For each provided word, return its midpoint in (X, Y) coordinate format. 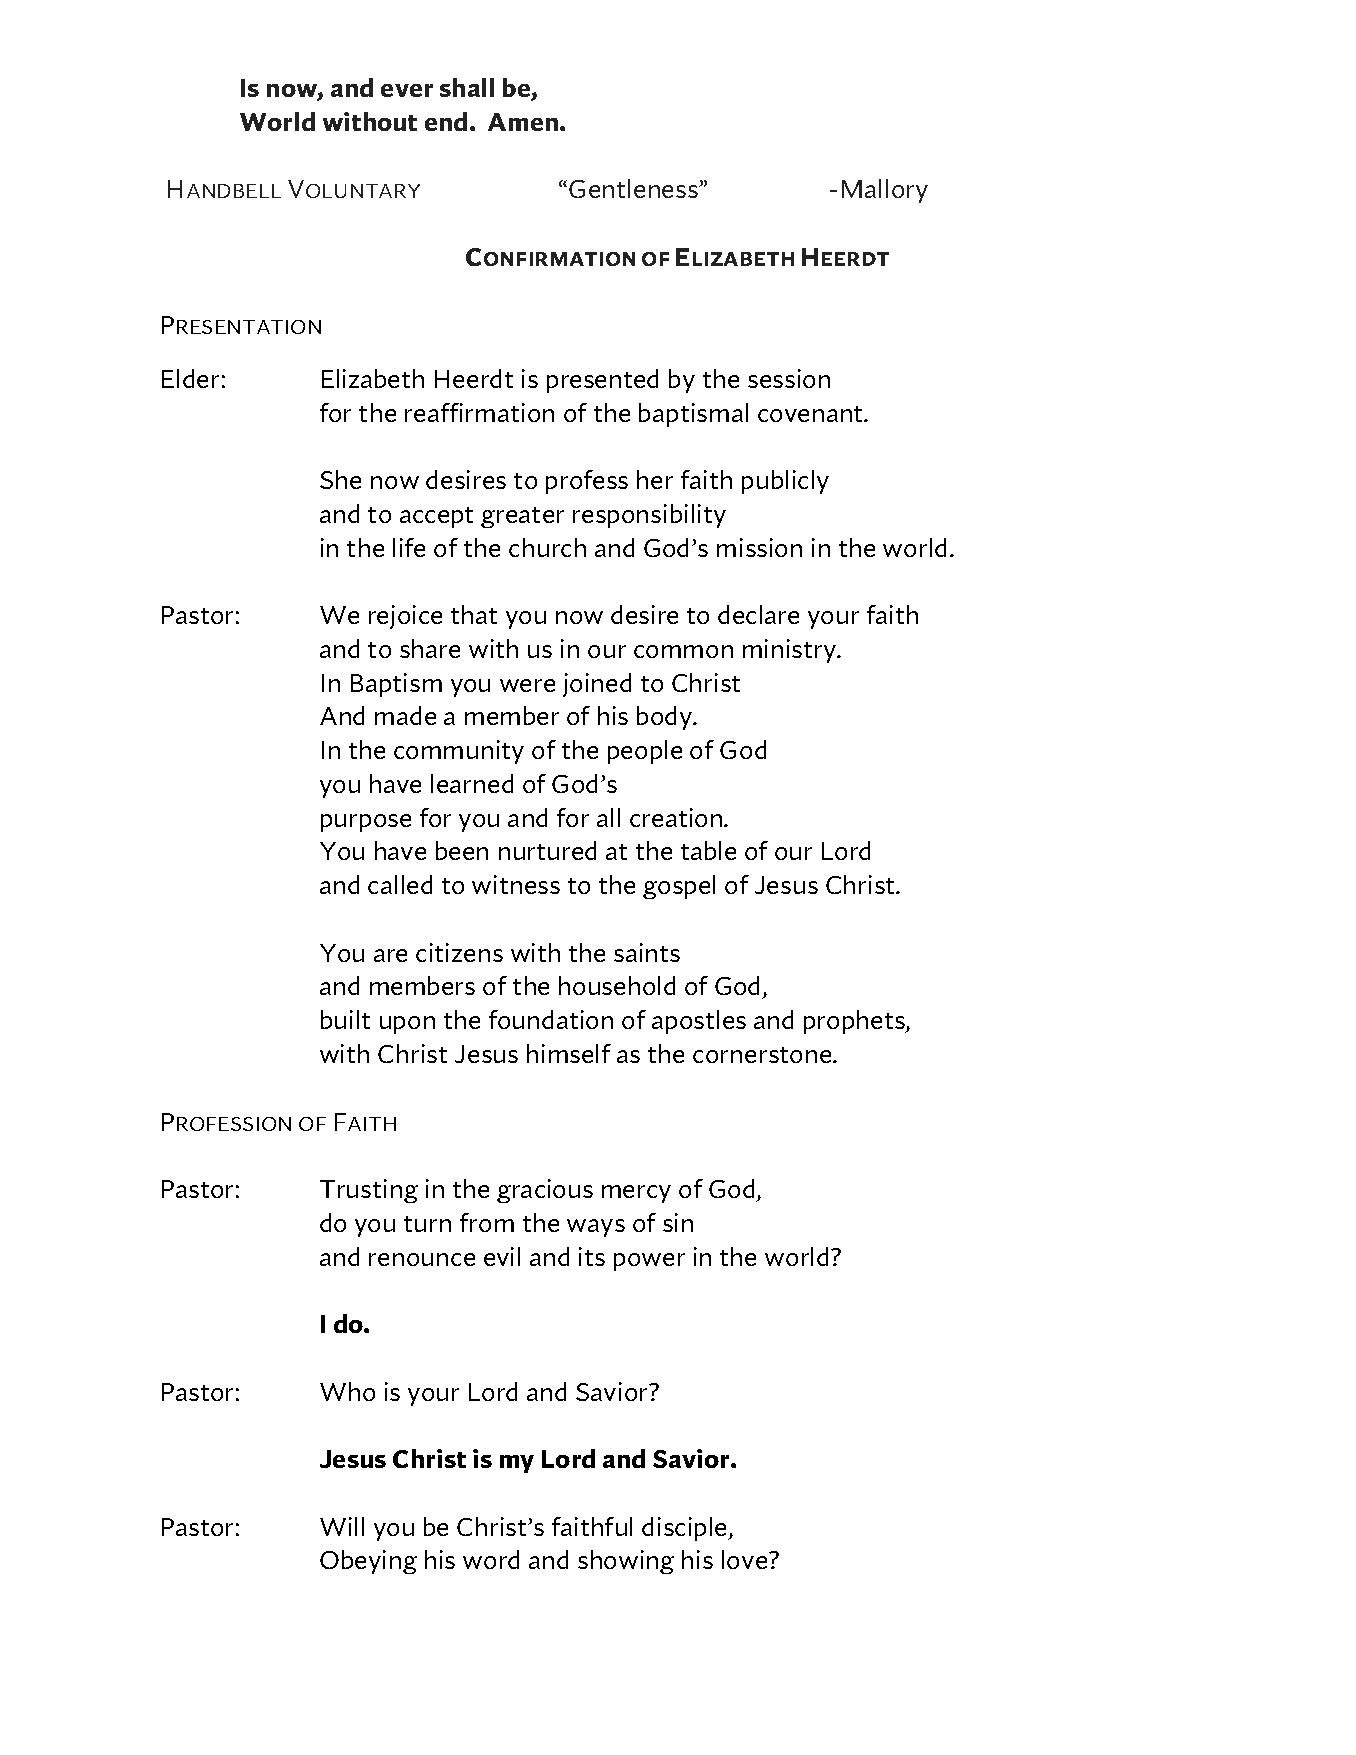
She (340, 479)
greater (522, 517)
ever (407, 90)
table (708, 850)
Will (342, 1526)
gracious (545, 1191)
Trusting (369, 1191)
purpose (366, 823)
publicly (785, 482)
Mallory (885, 191)
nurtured (547, 850)
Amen (524, 122)
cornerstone (763, 1055)
